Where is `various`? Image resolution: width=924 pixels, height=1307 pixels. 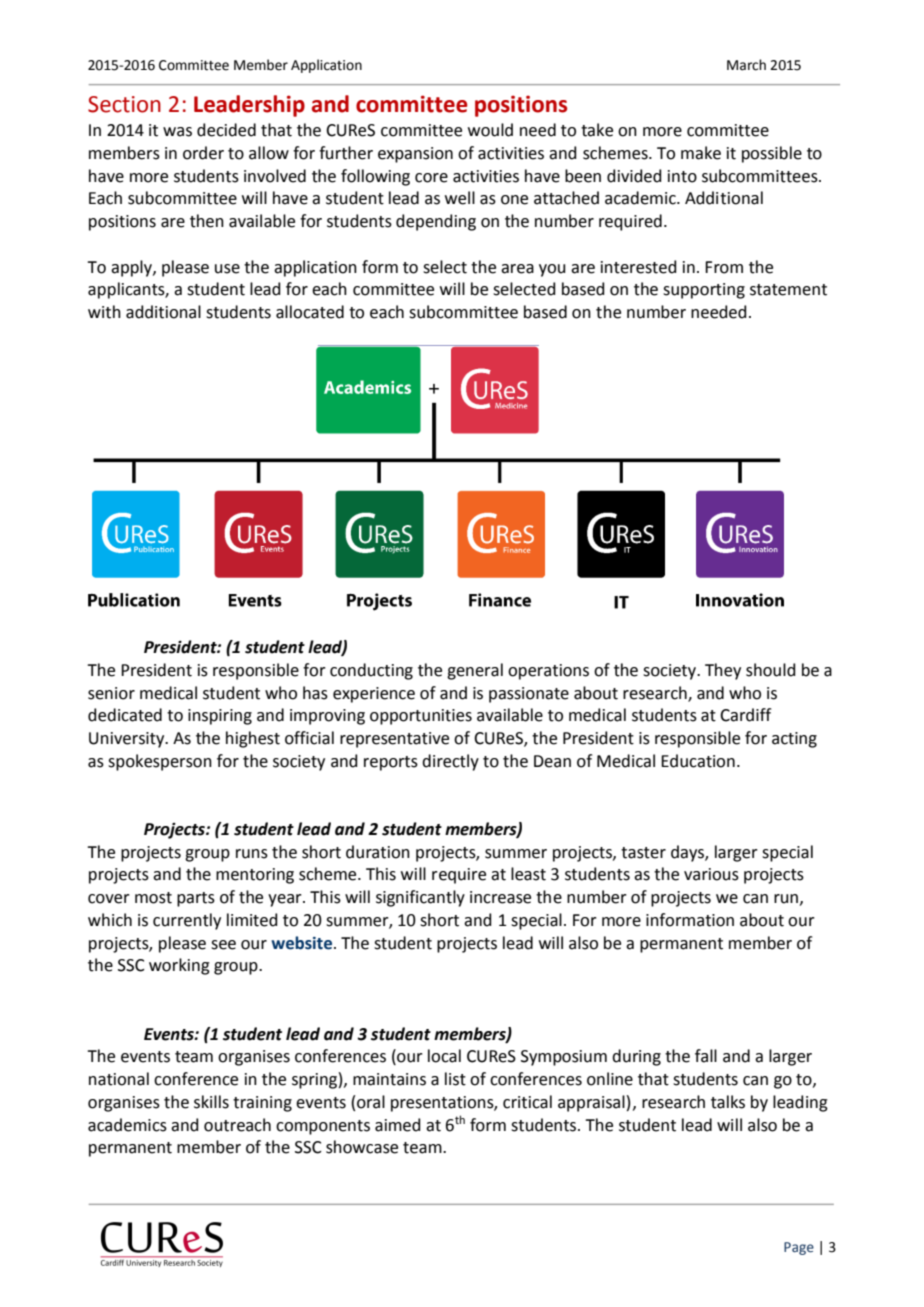
various is located at coordinates (711, 874).
